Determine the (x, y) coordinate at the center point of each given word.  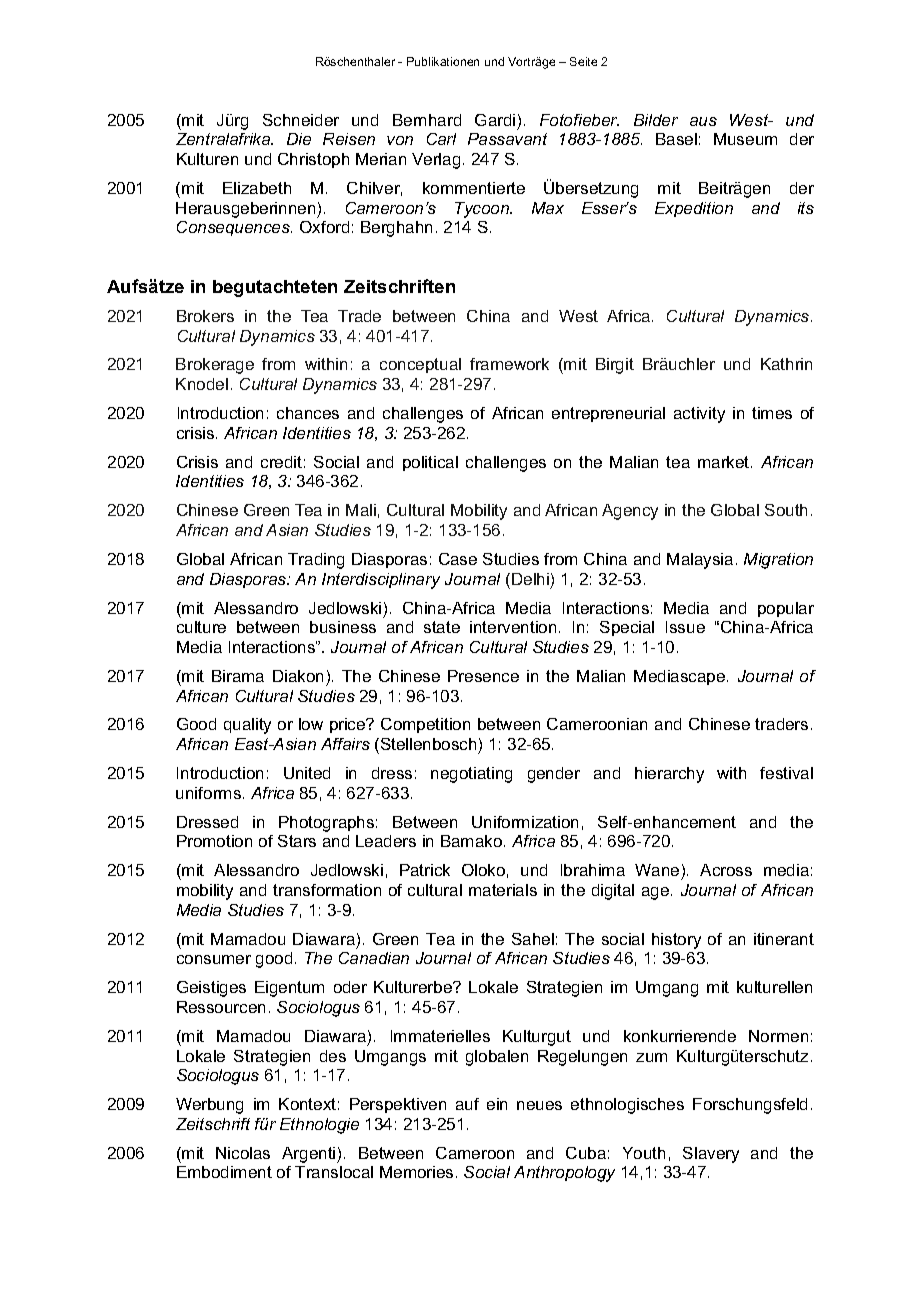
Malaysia (700, 561)
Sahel (533, 939)
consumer (214, 959)
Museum (745, 139)
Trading (316, 561)
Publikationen (443, 61)
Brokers (205, 316)
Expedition (694, 209)
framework (509, 364)
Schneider (301, 120)
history (676, 941)
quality (247, 726)
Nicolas (243, 1153)
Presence (483, 676)
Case (458, 559)
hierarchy (669, 775)
